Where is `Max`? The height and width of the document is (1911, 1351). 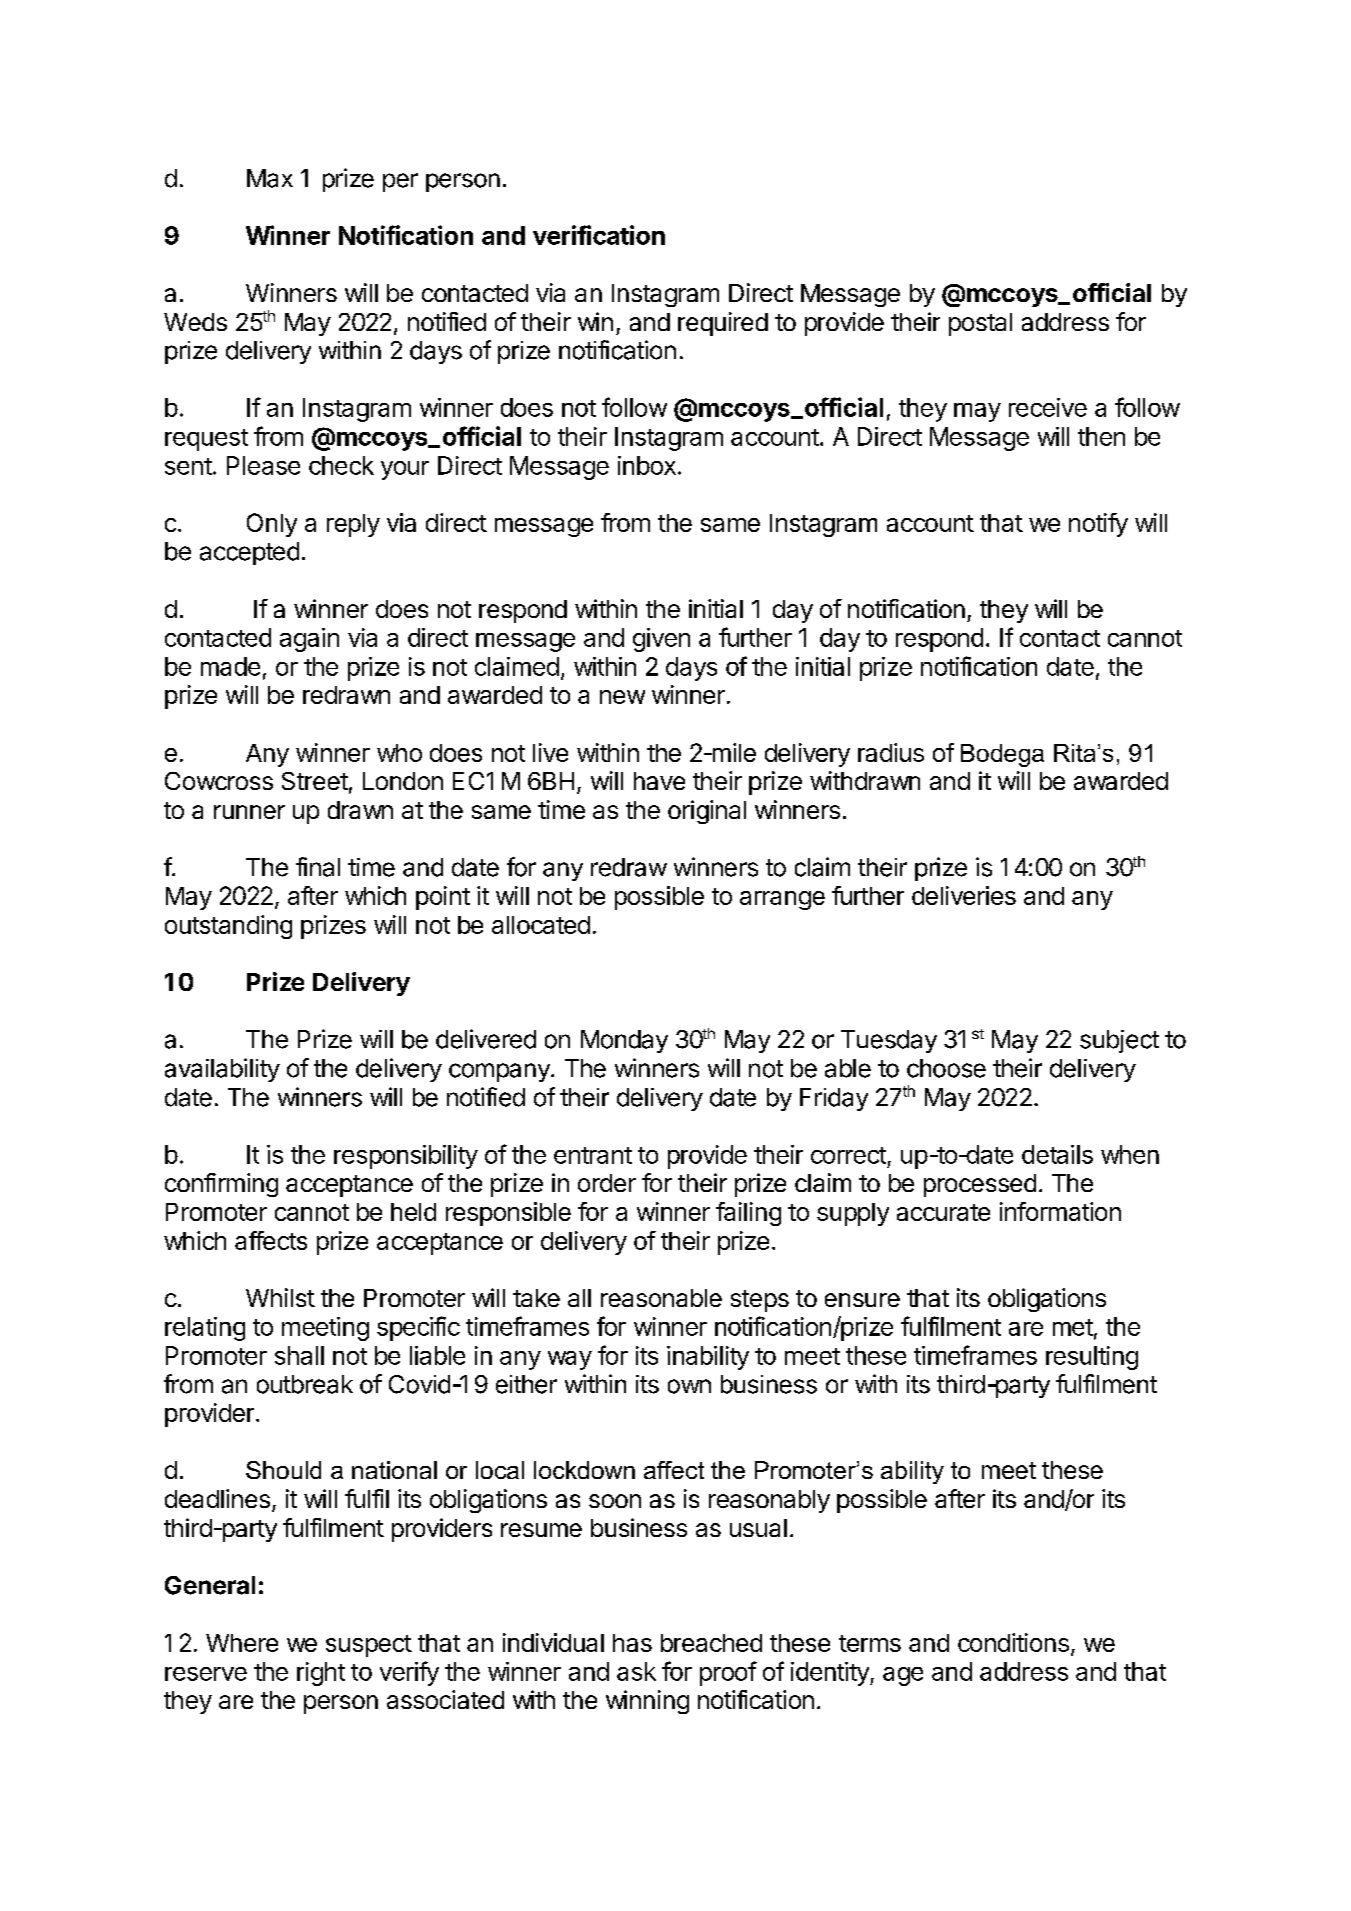 Max is located at coordinates (270, 178).
